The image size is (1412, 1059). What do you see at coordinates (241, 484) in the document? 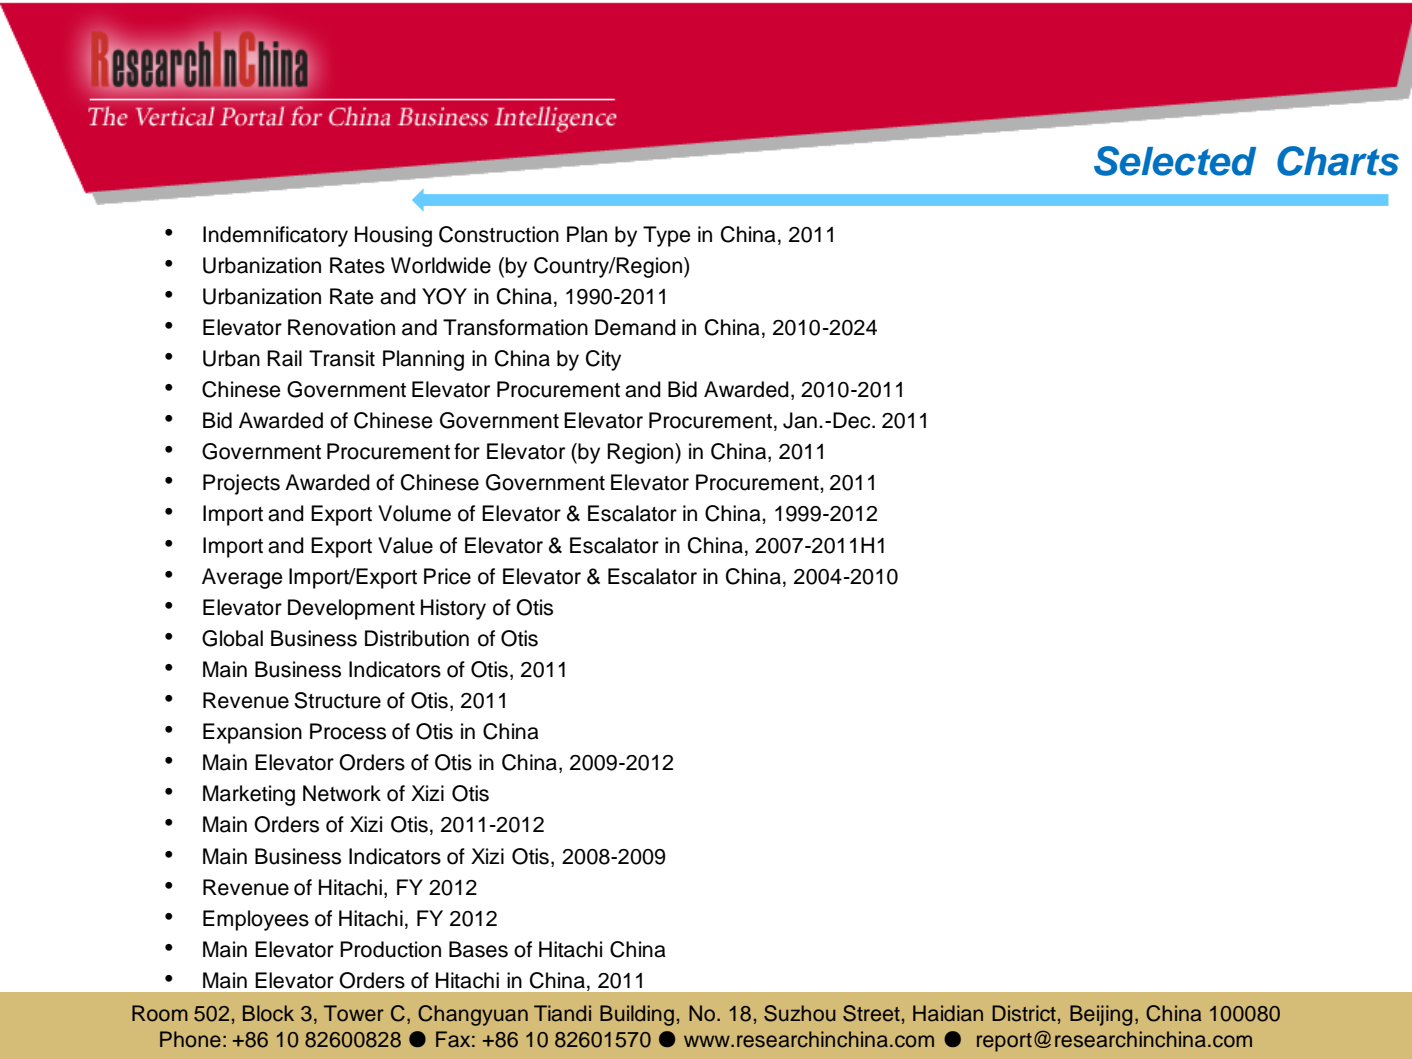
I see `Projects` at bounding box center [241, 484].
